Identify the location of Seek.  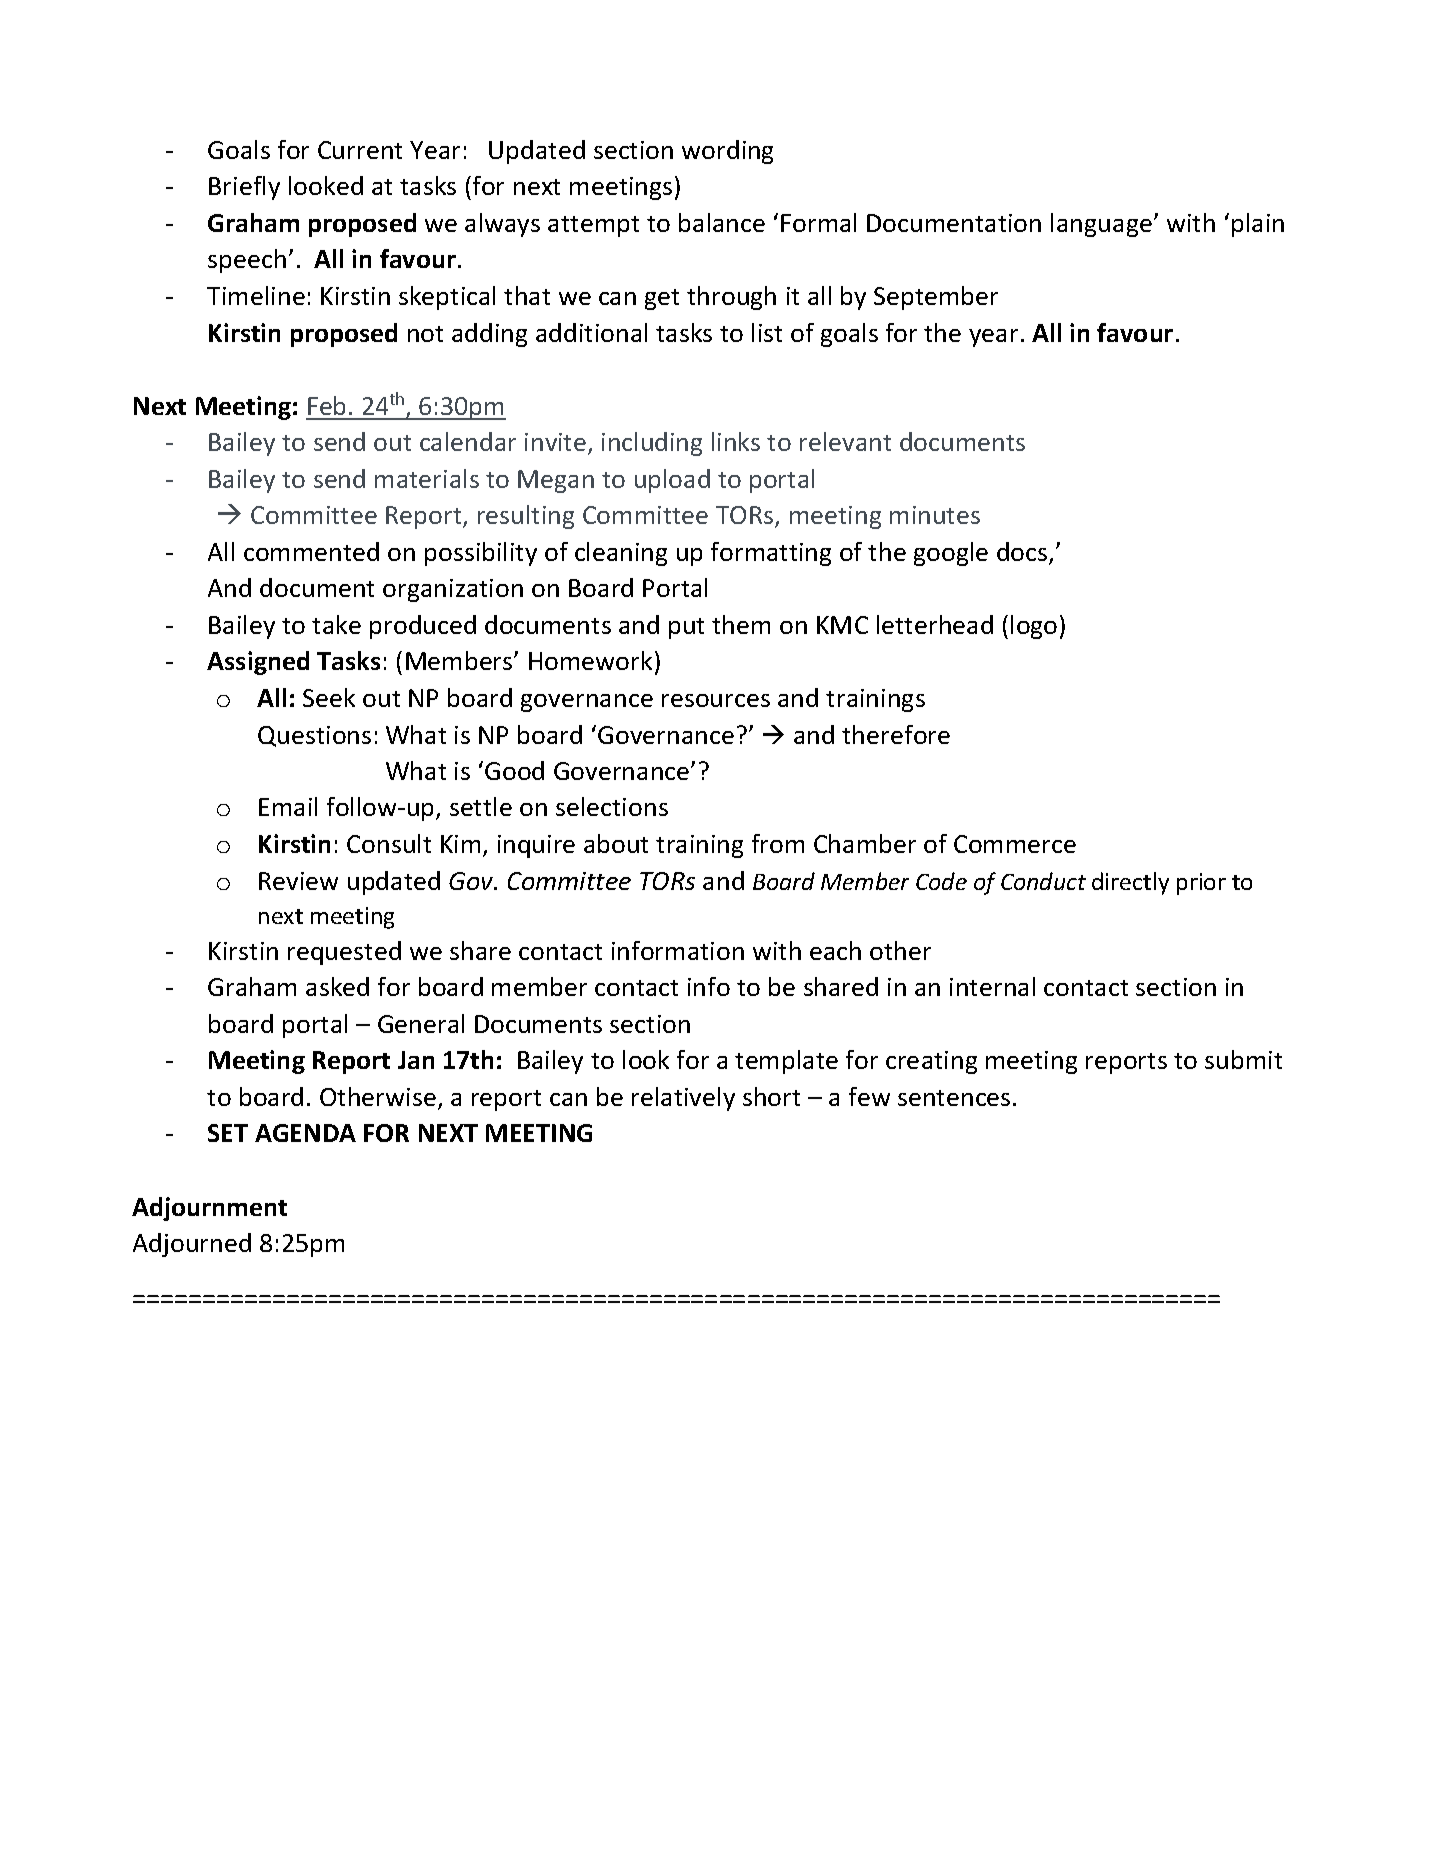
(329, 697).
